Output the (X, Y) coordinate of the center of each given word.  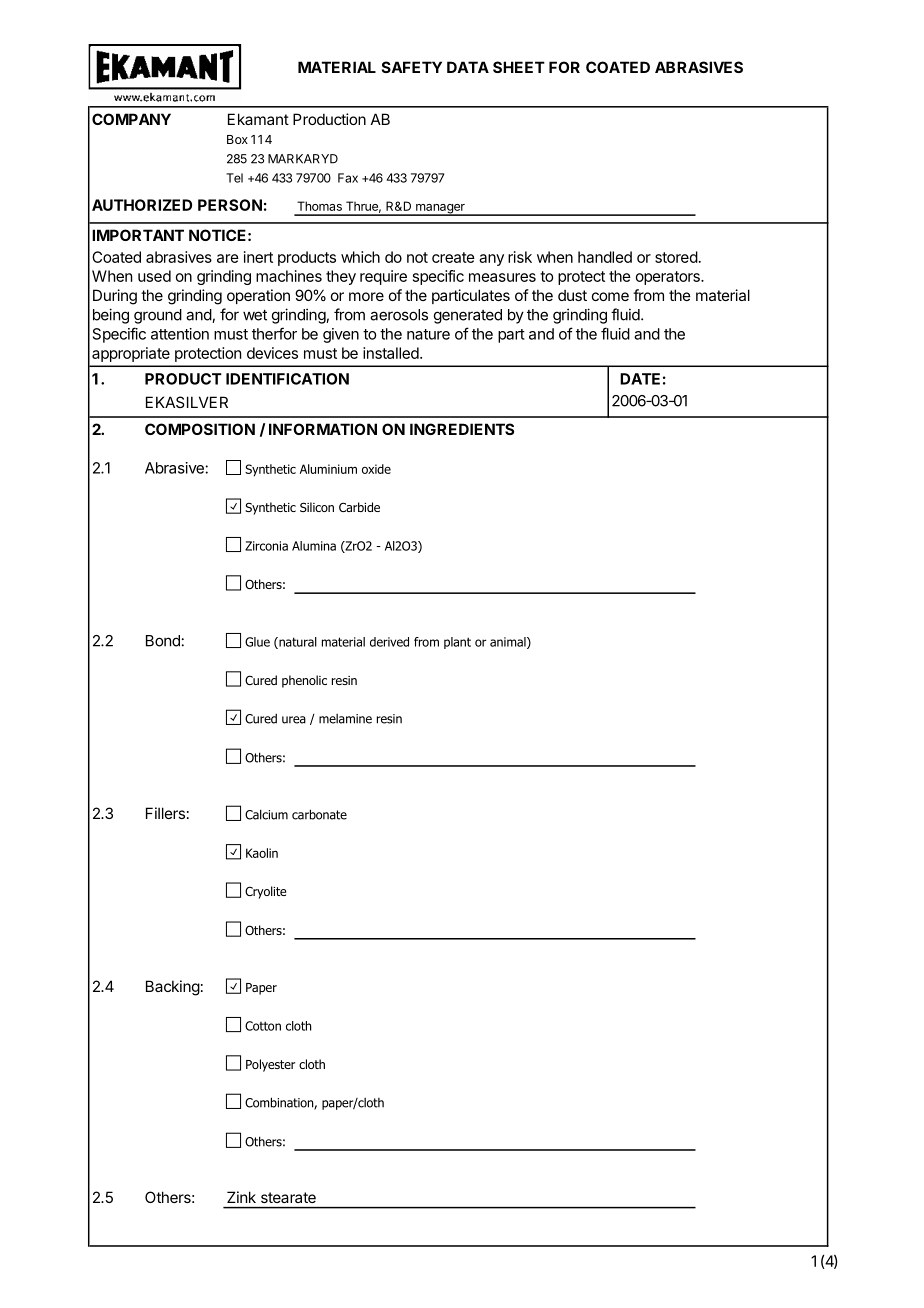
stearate (288, 1197)
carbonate (319, 814)
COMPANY (131, 119)
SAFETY (412, 67)
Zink (241, 1197)
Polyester (270, 1065)
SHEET (519, 67)
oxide (376, 469)
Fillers (165, 813)
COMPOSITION (200, 429)
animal (509, 643)
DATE (640, 379)
